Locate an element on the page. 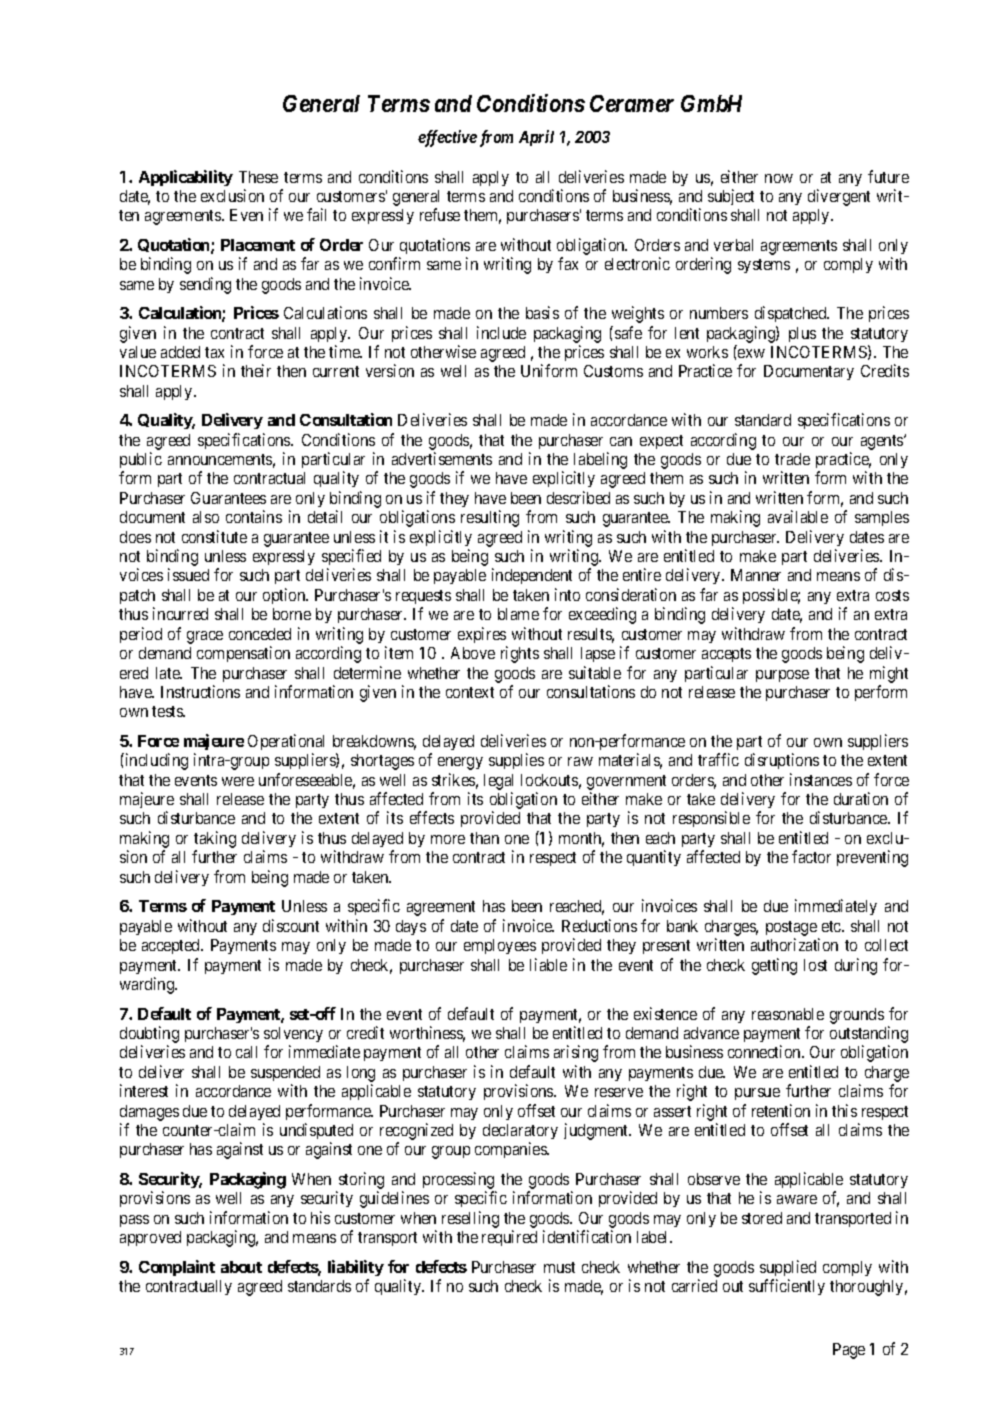 The image size is (1004, 1421). April is located at coordinates (536, 138).
